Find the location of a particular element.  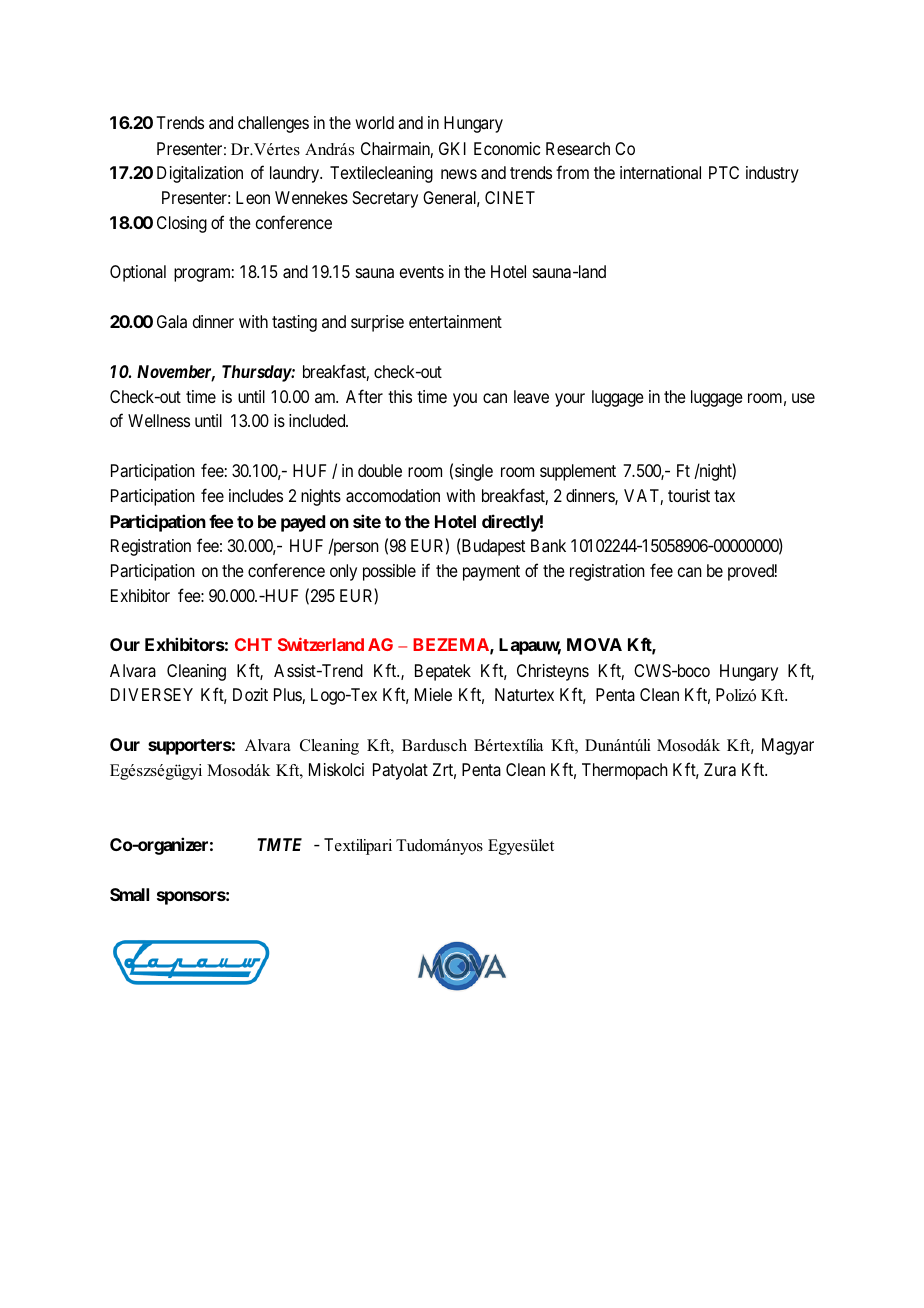

use is located at coordinates (803, 398).
